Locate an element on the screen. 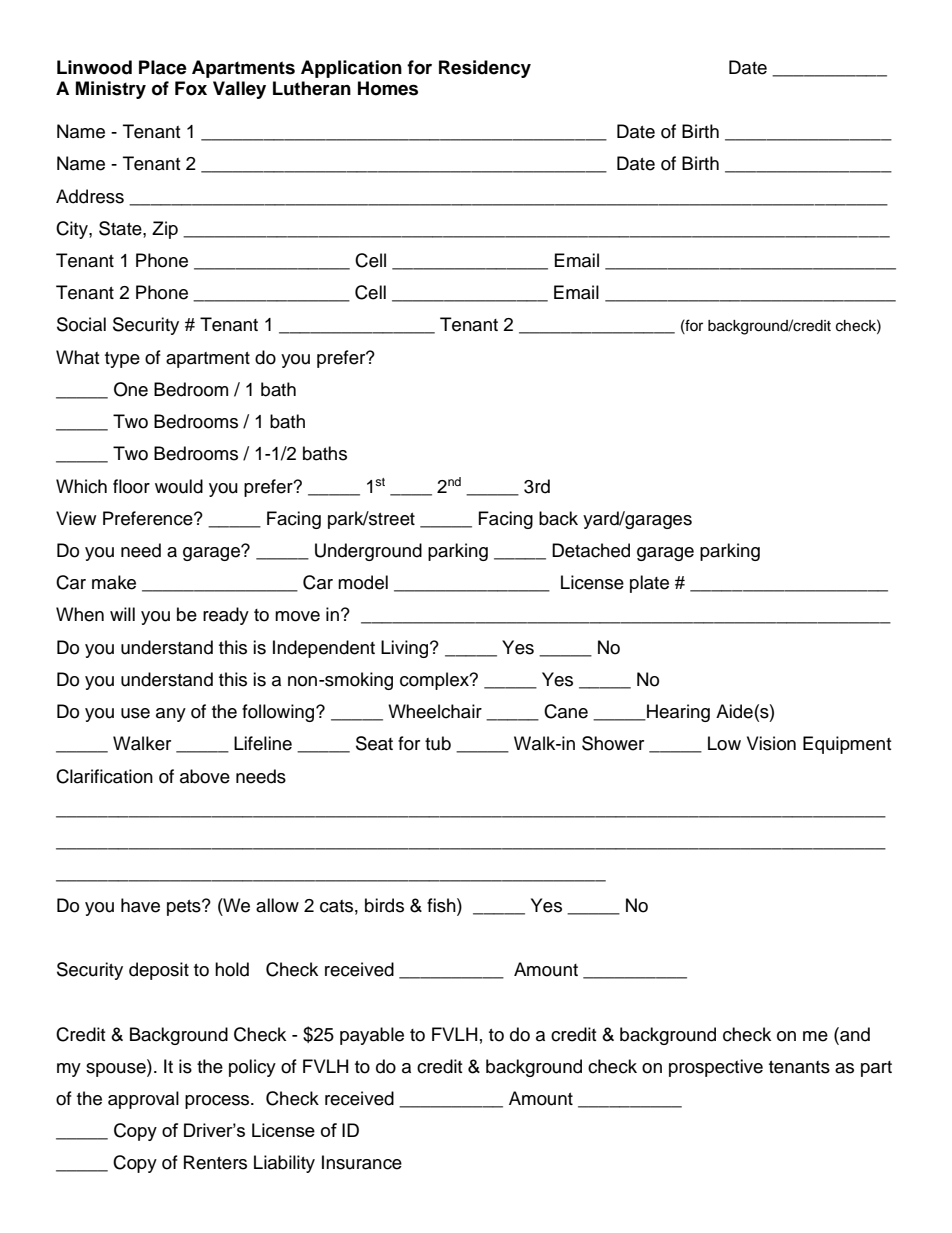 This screenshot has width=952, height=1233. Living is located at coordinates (406, 649).
